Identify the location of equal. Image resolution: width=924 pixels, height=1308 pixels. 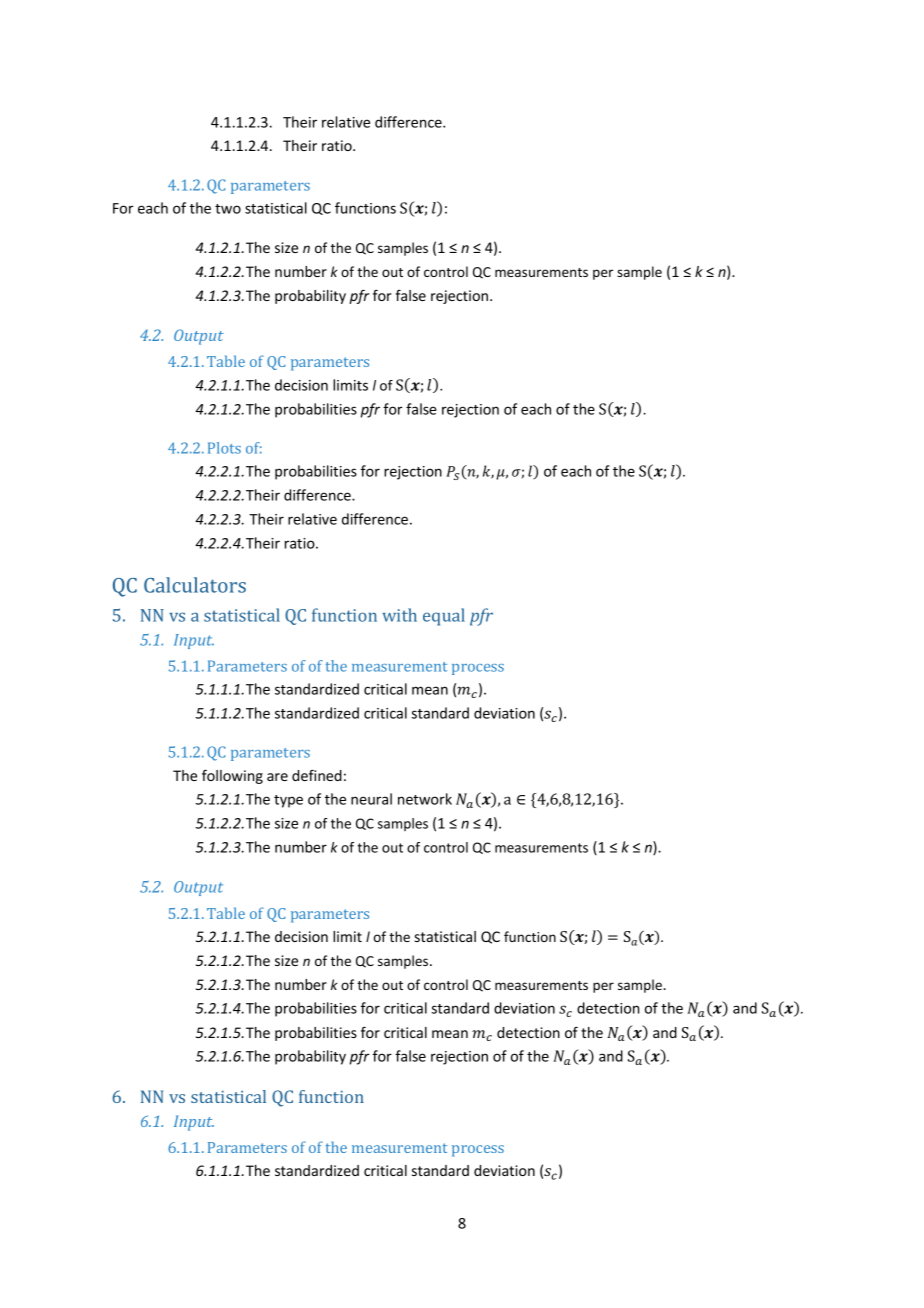
(444, 617).
